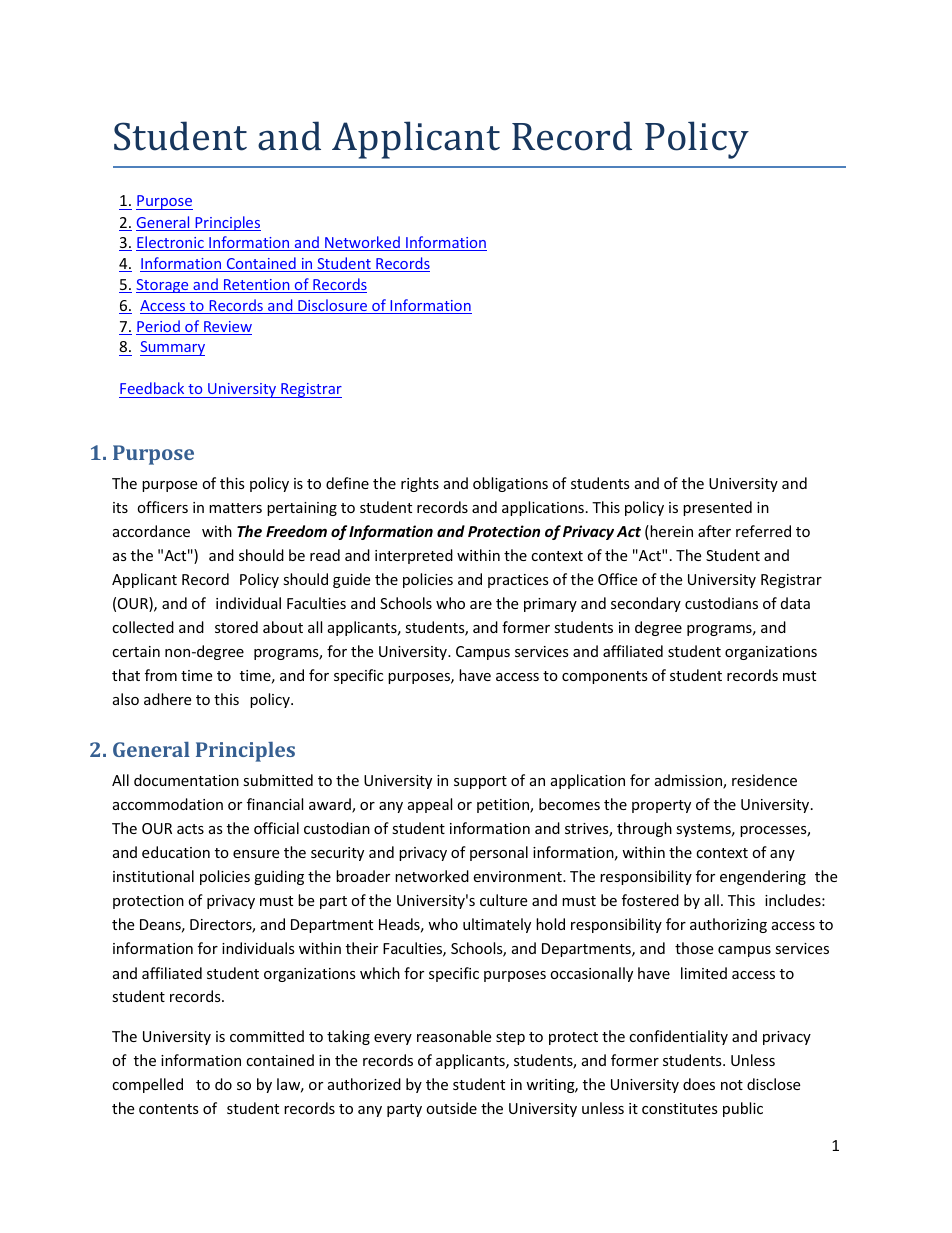  Describe the element at coordinates (333, 306) in the document. I see `Disclosure` at that location.
